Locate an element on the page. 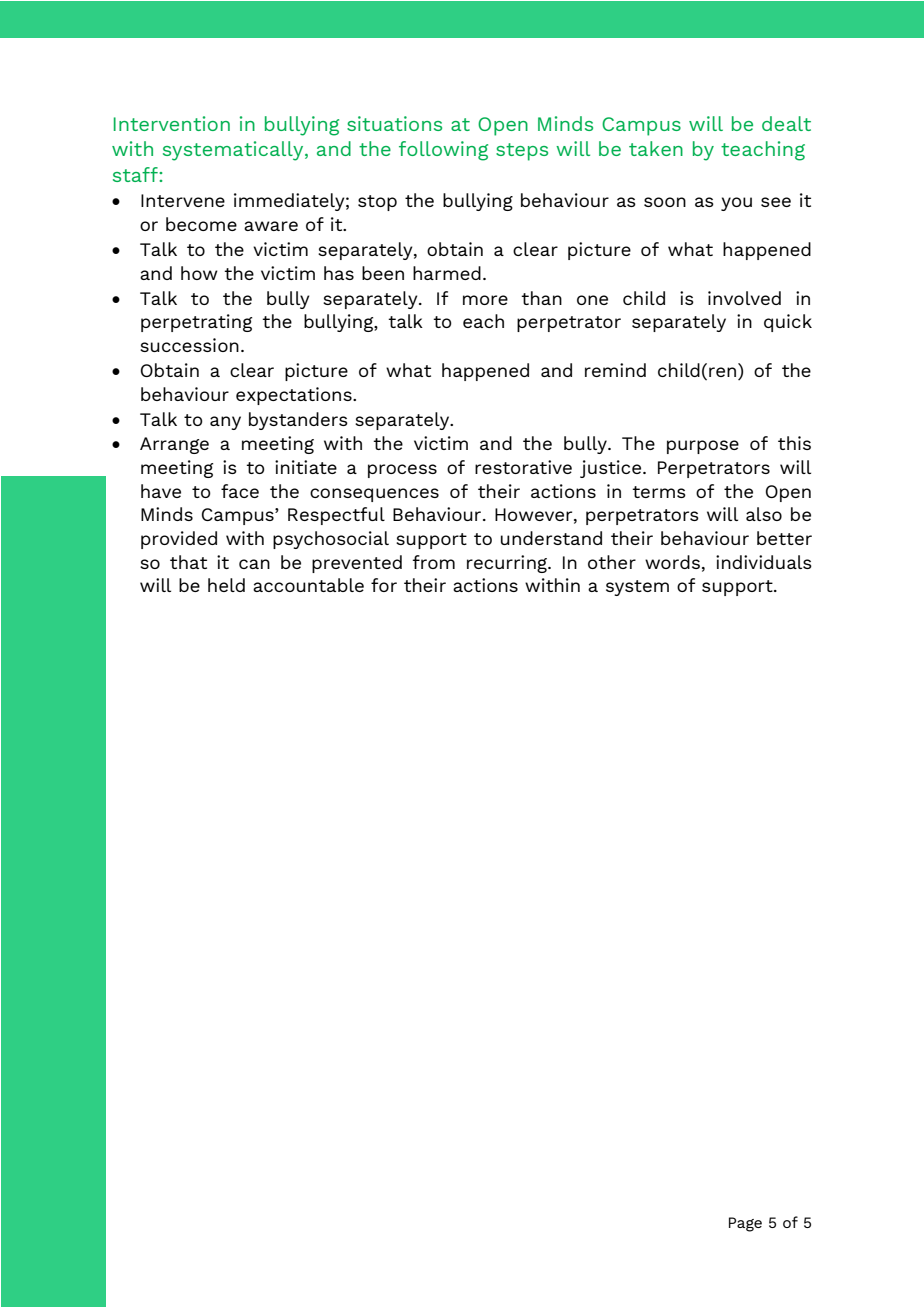  involved is located at coordinates (744, 298).
